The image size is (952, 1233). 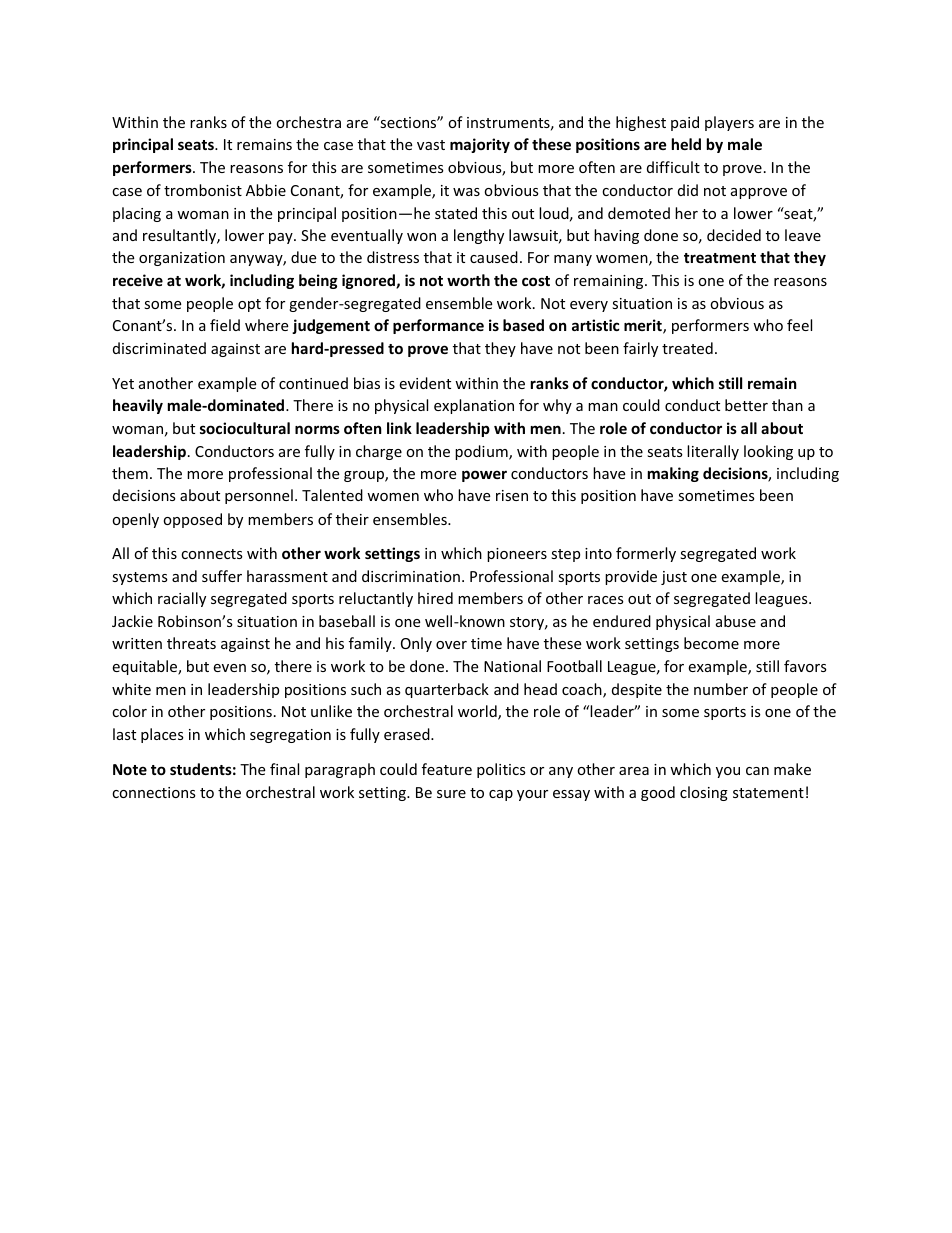 I want to click on connections, so click(x=154, y=792).
